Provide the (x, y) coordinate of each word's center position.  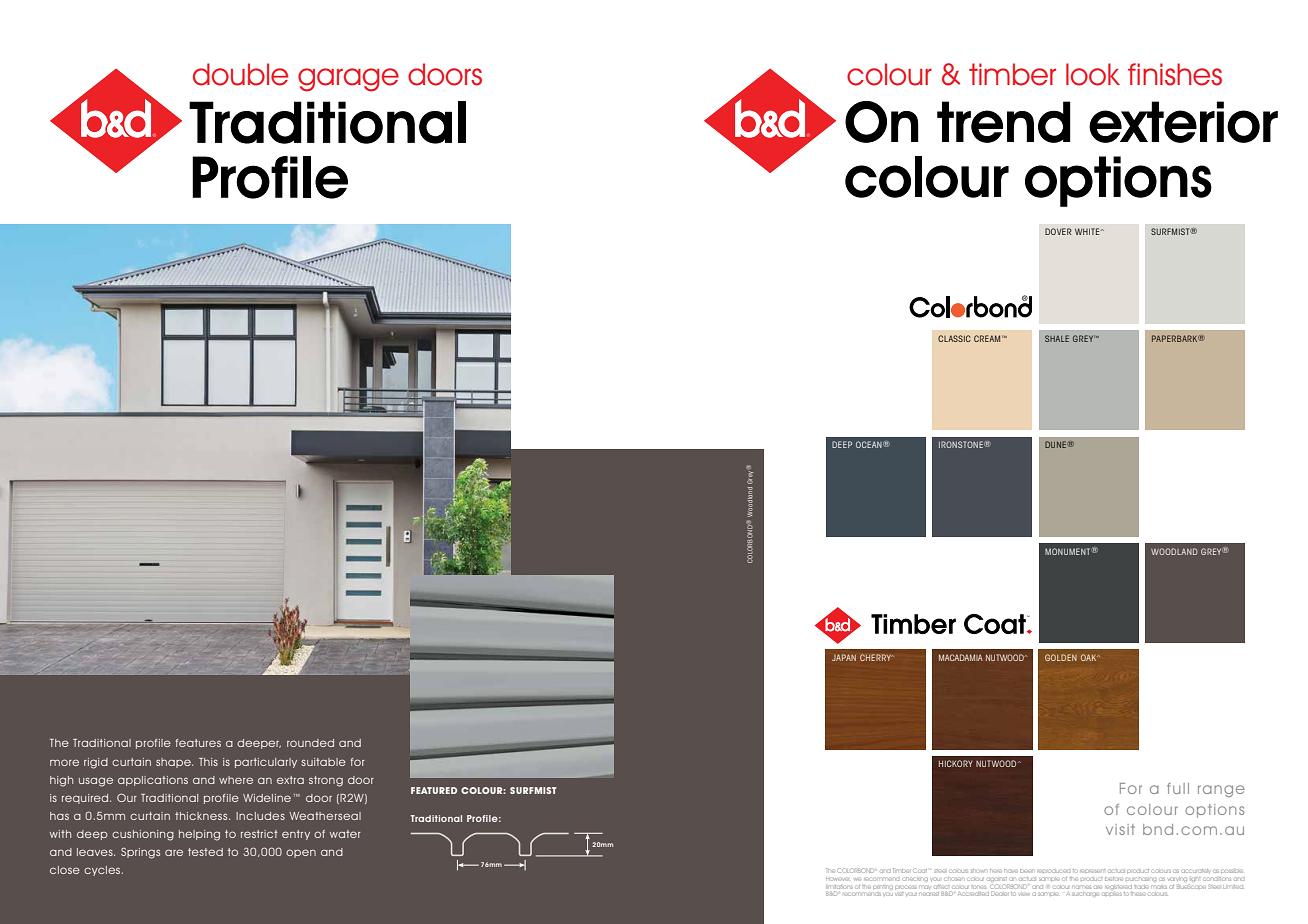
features (198, 743)
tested (205, 852)
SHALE (1057, 338)
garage (348, 80)
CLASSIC (954, 338)
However (837, 879)
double (240, 74)
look (1093, 74)
